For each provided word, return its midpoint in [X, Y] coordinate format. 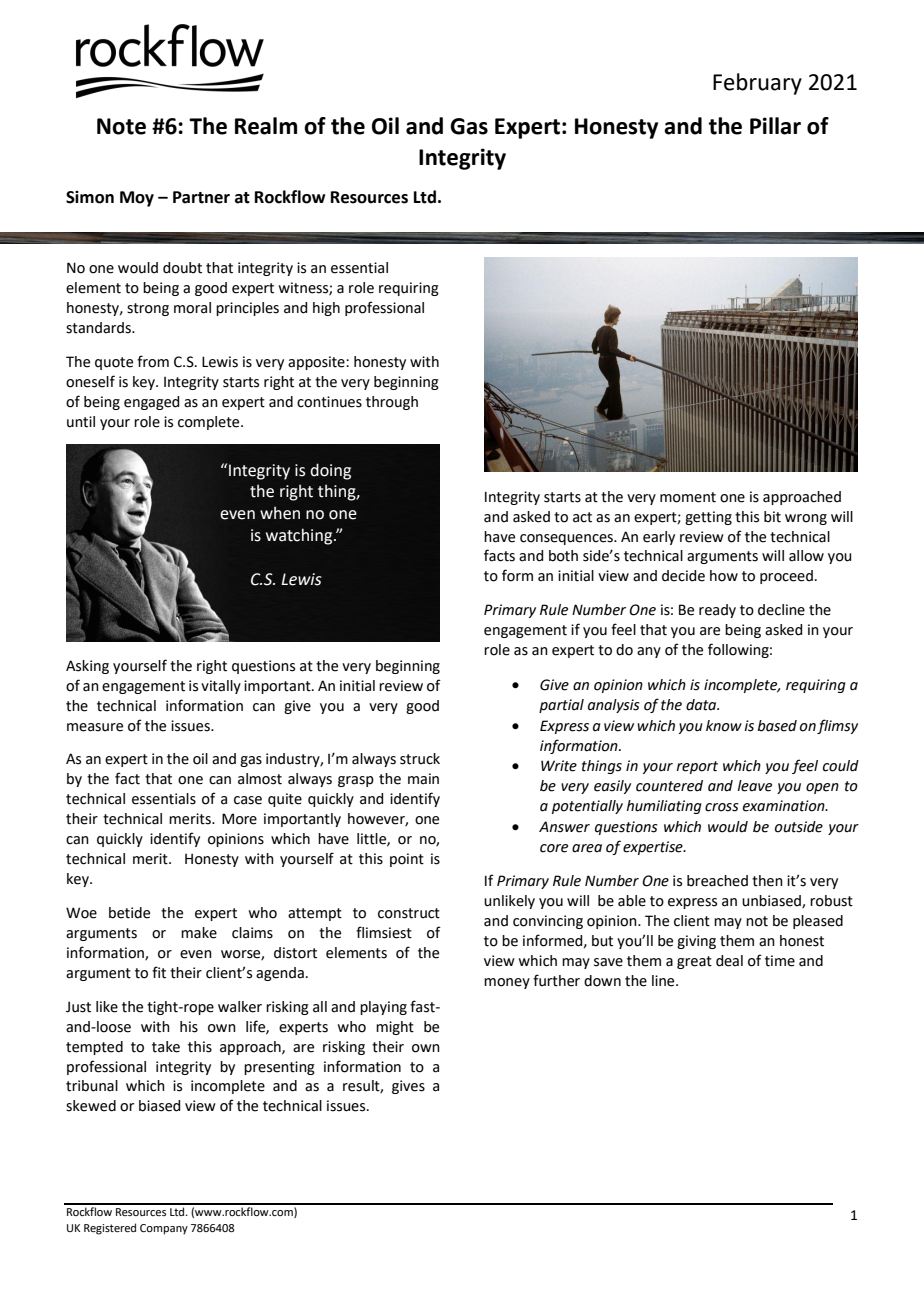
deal [729, 961]
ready [717, 611]
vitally [221, 687]
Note [121, 126]
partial [561, 706]
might [395, 1028]
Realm [266, 126]
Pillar [775, 126]
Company [164, 1229]
